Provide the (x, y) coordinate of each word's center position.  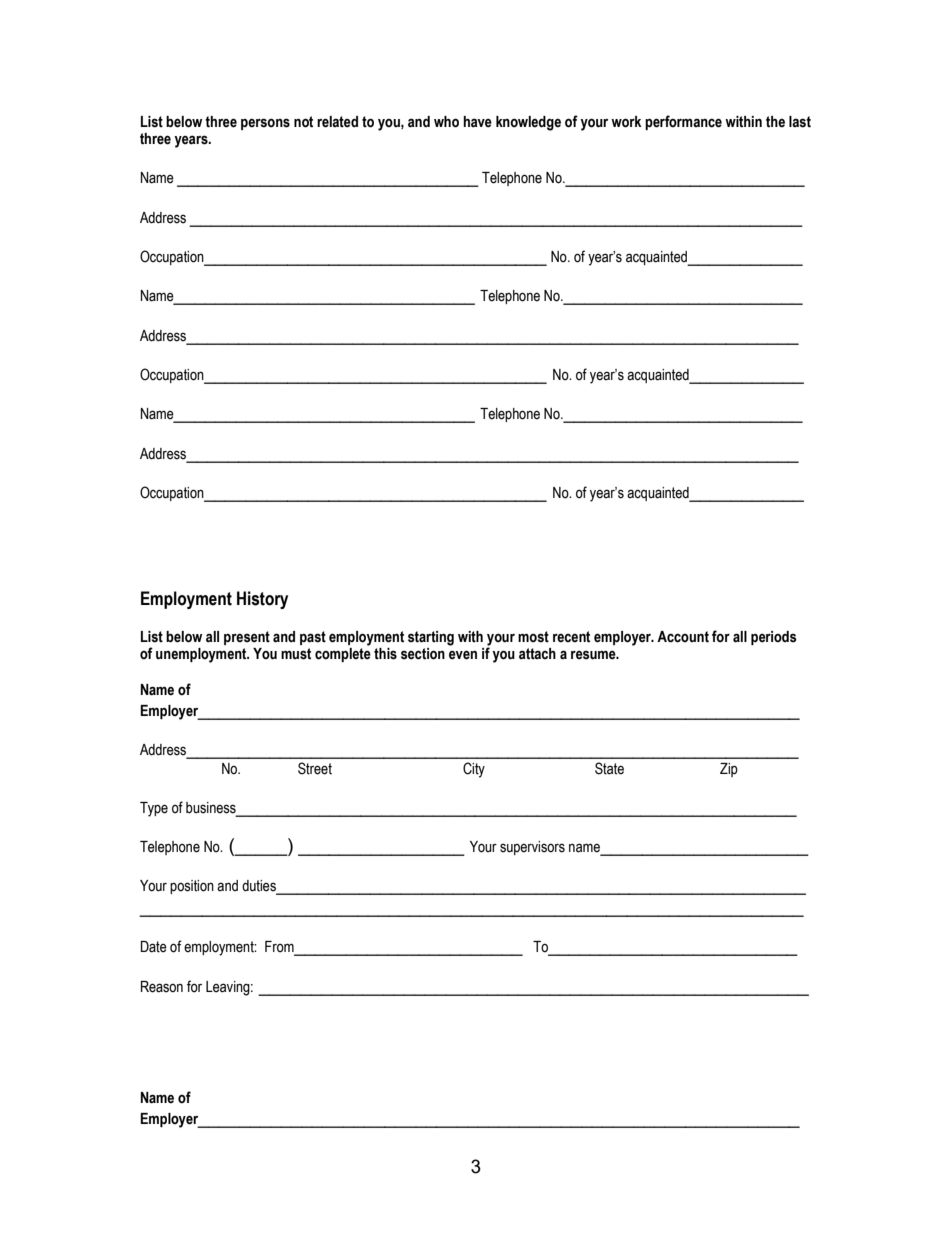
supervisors (532, 848)
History (262, 600)
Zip (729, 770)
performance (683, 122)
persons (265, 124)
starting (431, 638)
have (477, 122)
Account (683, 637)
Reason (162, 987)
